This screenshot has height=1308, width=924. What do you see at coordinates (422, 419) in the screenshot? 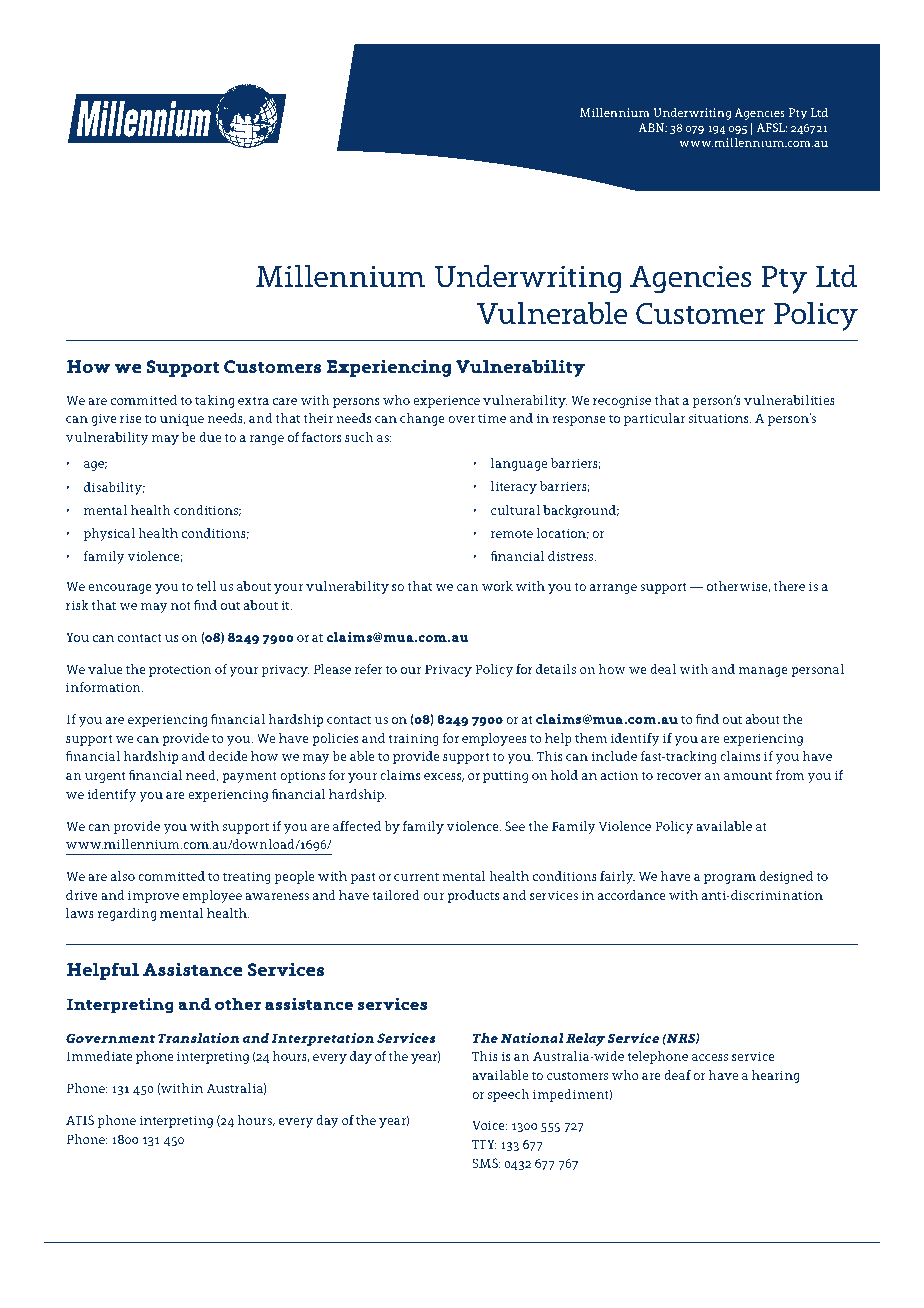
I see `change` at bounding box center [422, 419].
